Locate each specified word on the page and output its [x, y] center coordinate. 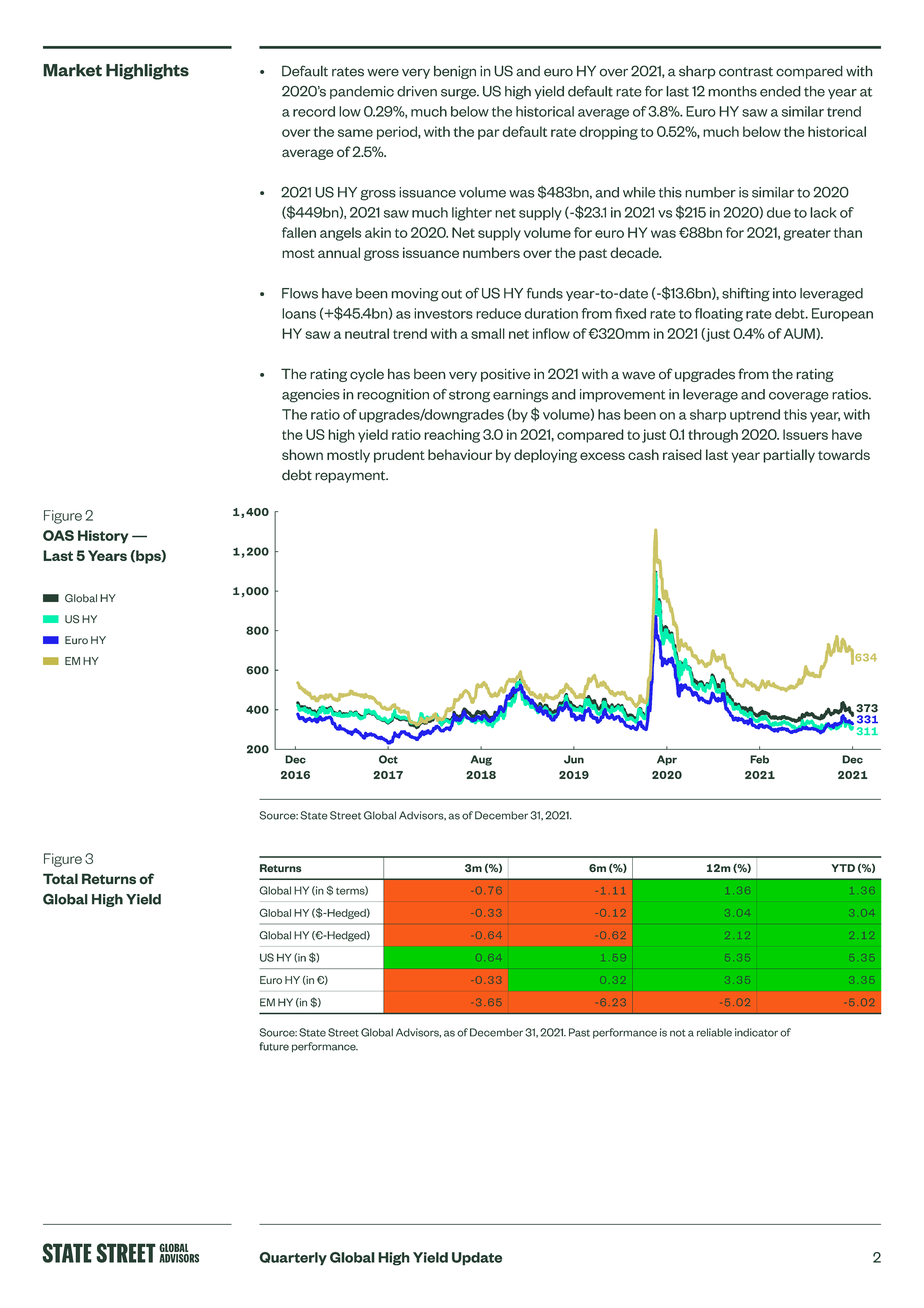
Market [72, 70]
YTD [843, 868]
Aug [481, 760]
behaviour [460, 454]
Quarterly [293, 1259]
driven [417, 91]
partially [789, 456]
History [103, 537]
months [732, 91]
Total [60, 879]
